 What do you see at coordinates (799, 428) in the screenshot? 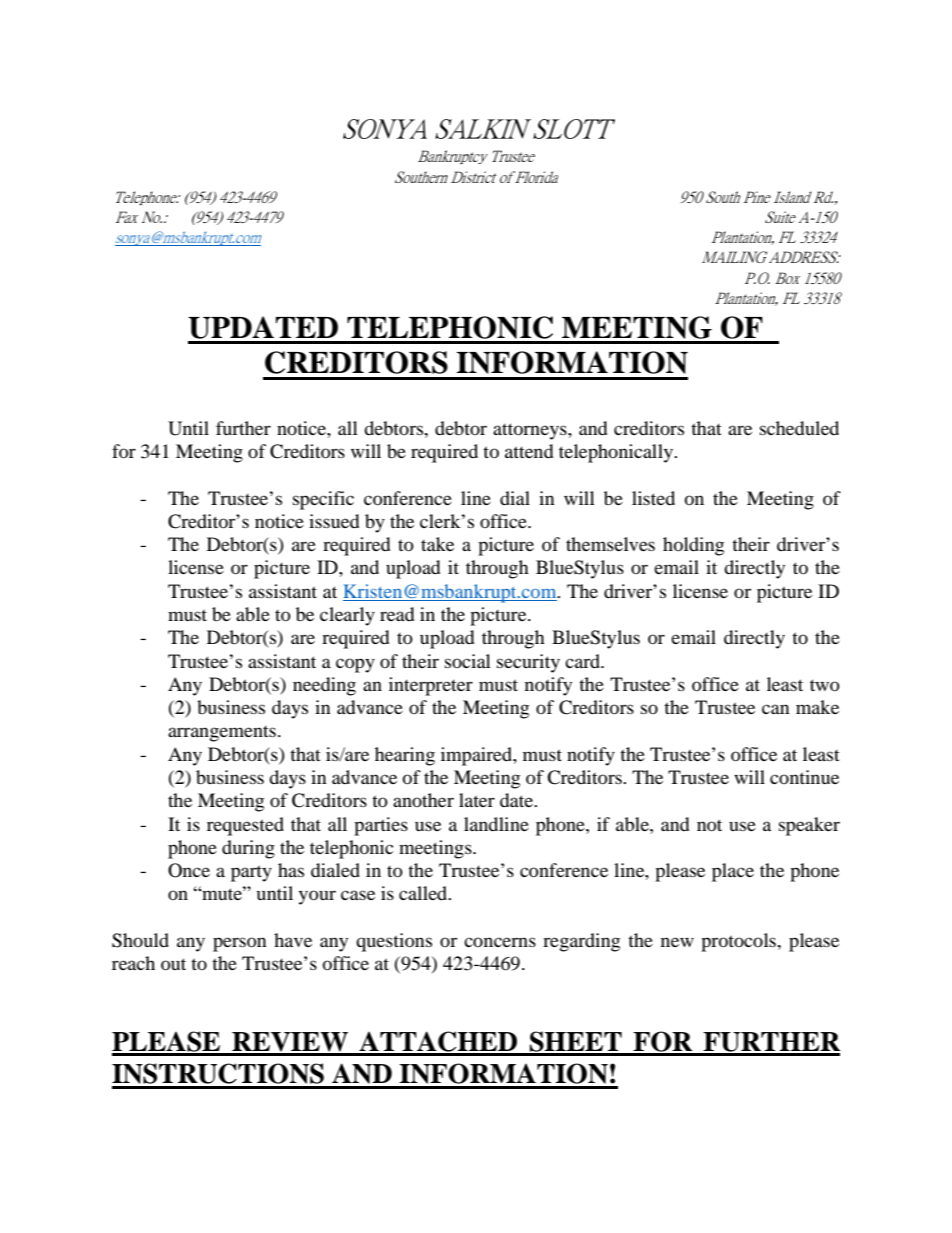
I see `scheduled` at bounding box center [799, 428].
